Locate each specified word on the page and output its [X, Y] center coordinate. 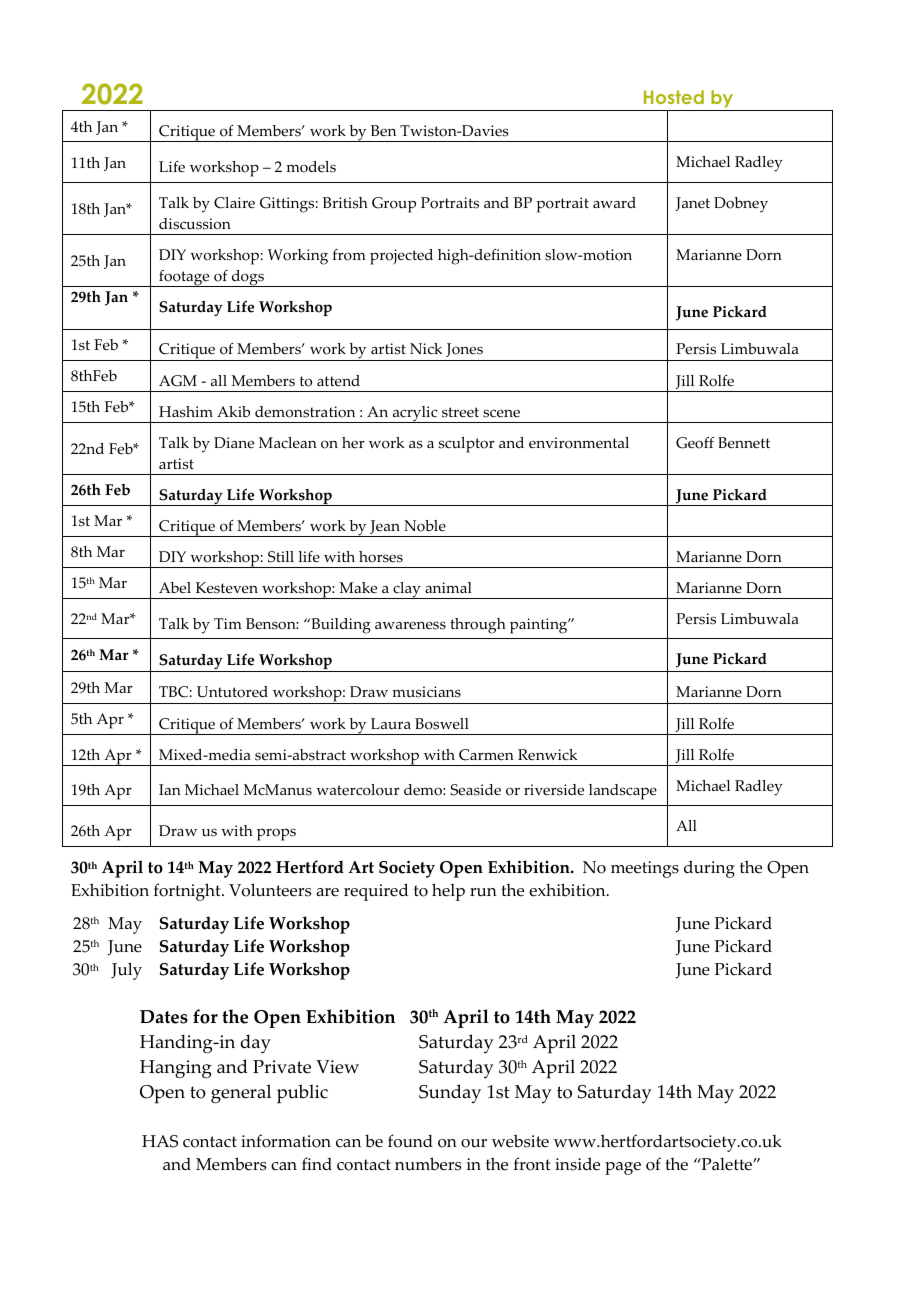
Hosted [674, 97]
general [241, 1094]
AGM [178, 381]
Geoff [695, 443]
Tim [228, 623]
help [448, 892]
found [410, 1141]
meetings [645, 869]
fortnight [188, 892]
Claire [234, 203]
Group [394, 205]
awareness [410, 625]
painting [540, 626]
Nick [426, 349]
